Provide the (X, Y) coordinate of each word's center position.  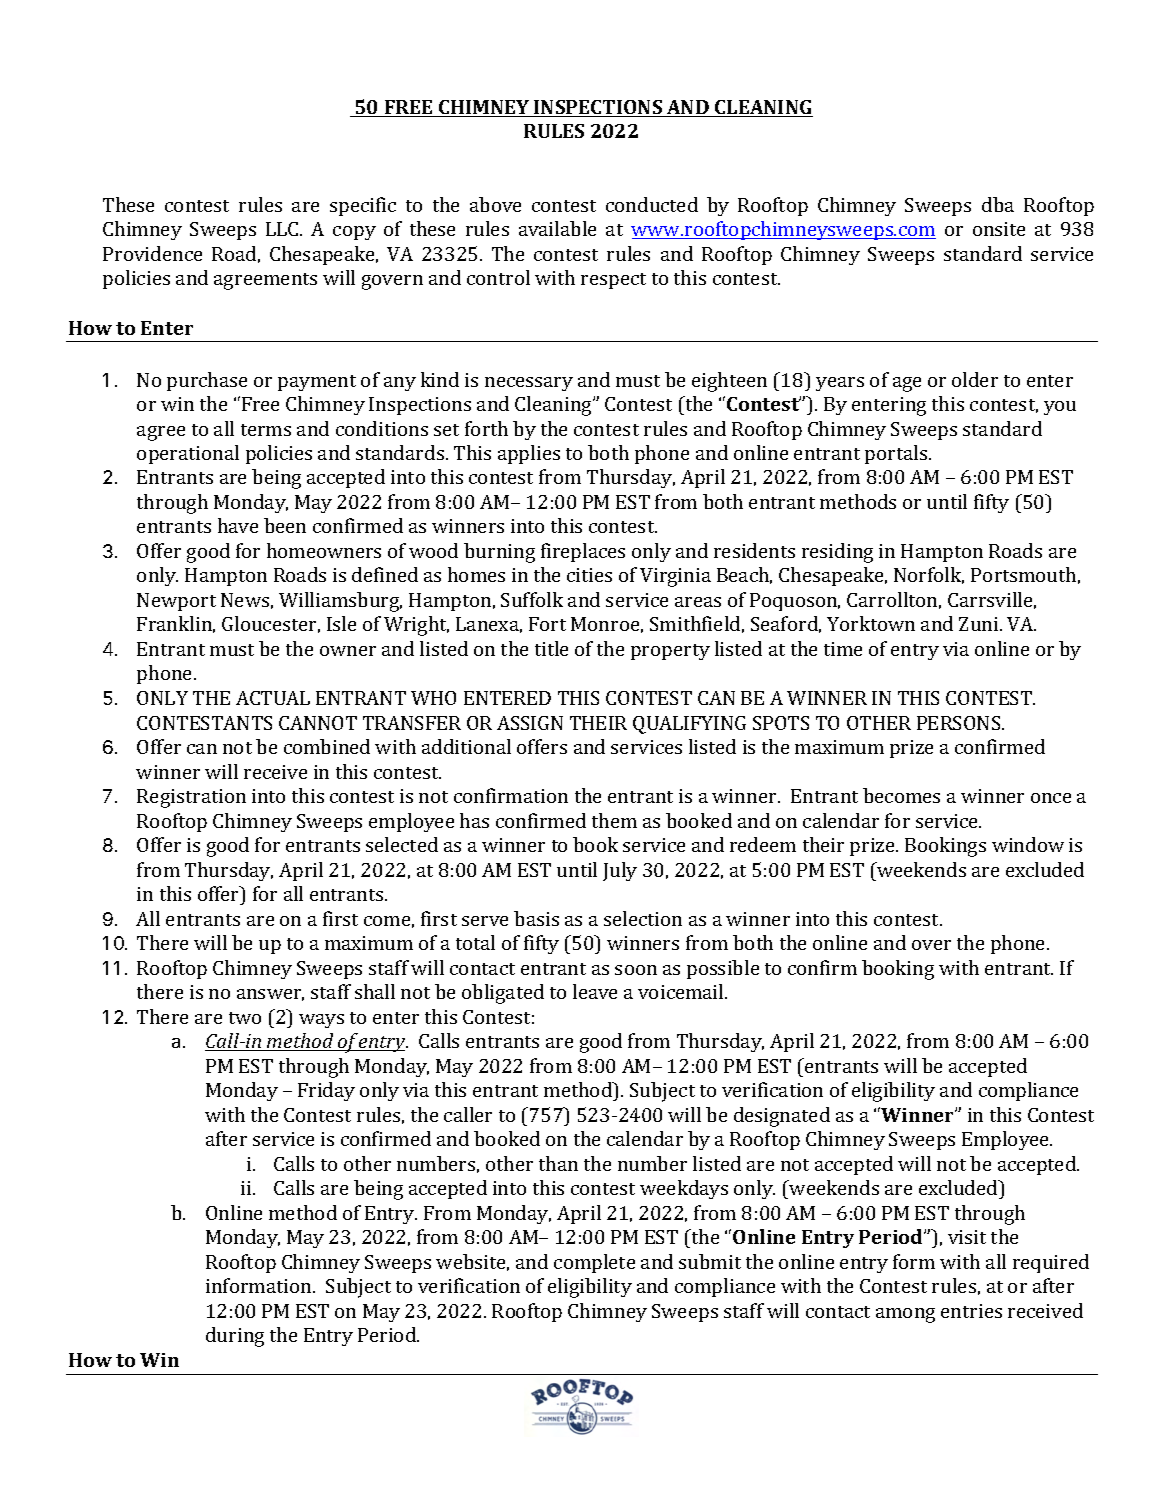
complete (594, 1263)
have (238, 525)
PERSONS (960, 723)
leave (595, 991)
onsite (999, 229)
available (557, 228)
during (235, 1337)
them (614, 820)
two (245, 1018)
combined (327, 746)
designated (782, 1117)
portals (897, 454)
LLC (283, 229)
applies (529, 454)
